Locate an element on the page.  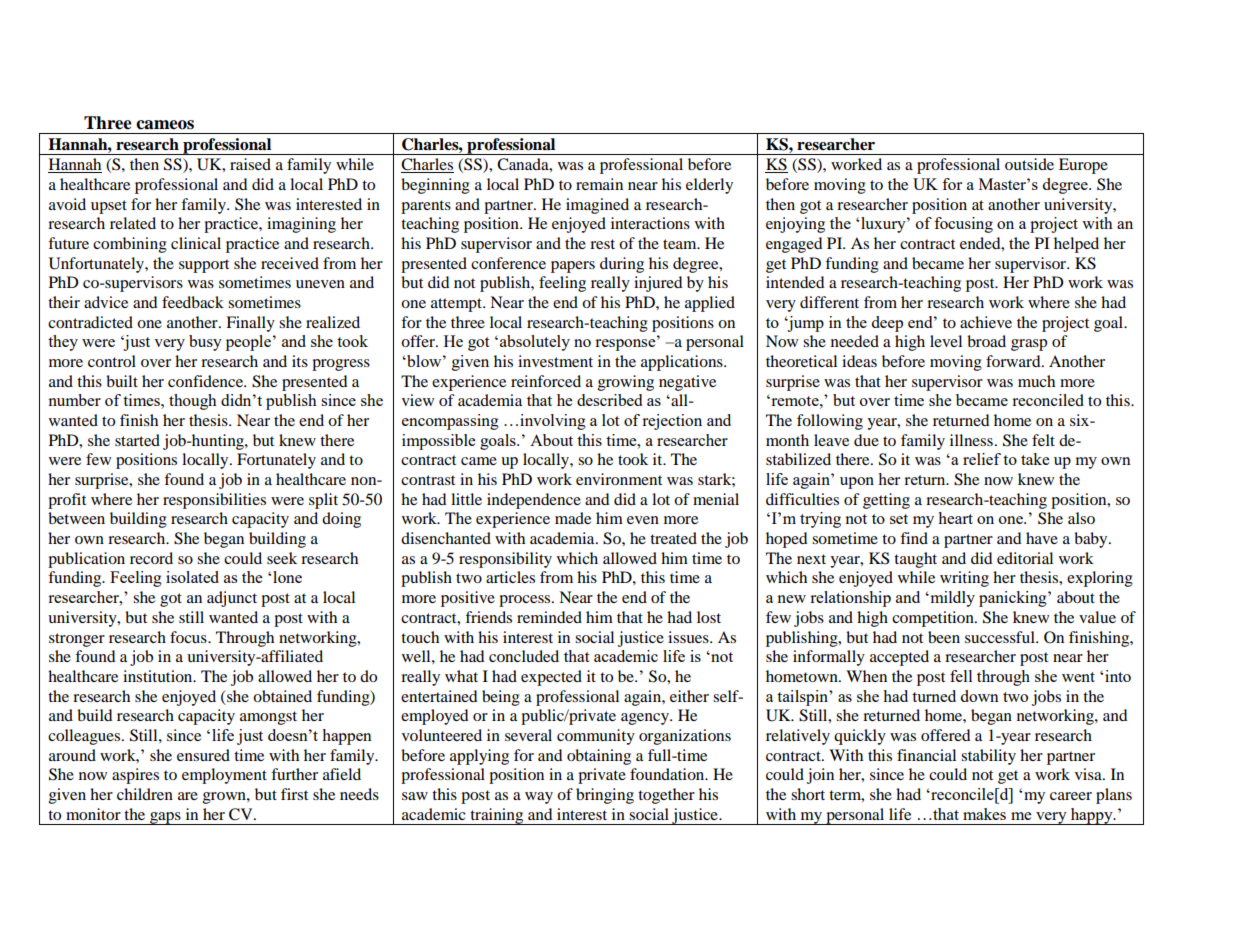
responsibilities is located at coordinates (214, 501).
